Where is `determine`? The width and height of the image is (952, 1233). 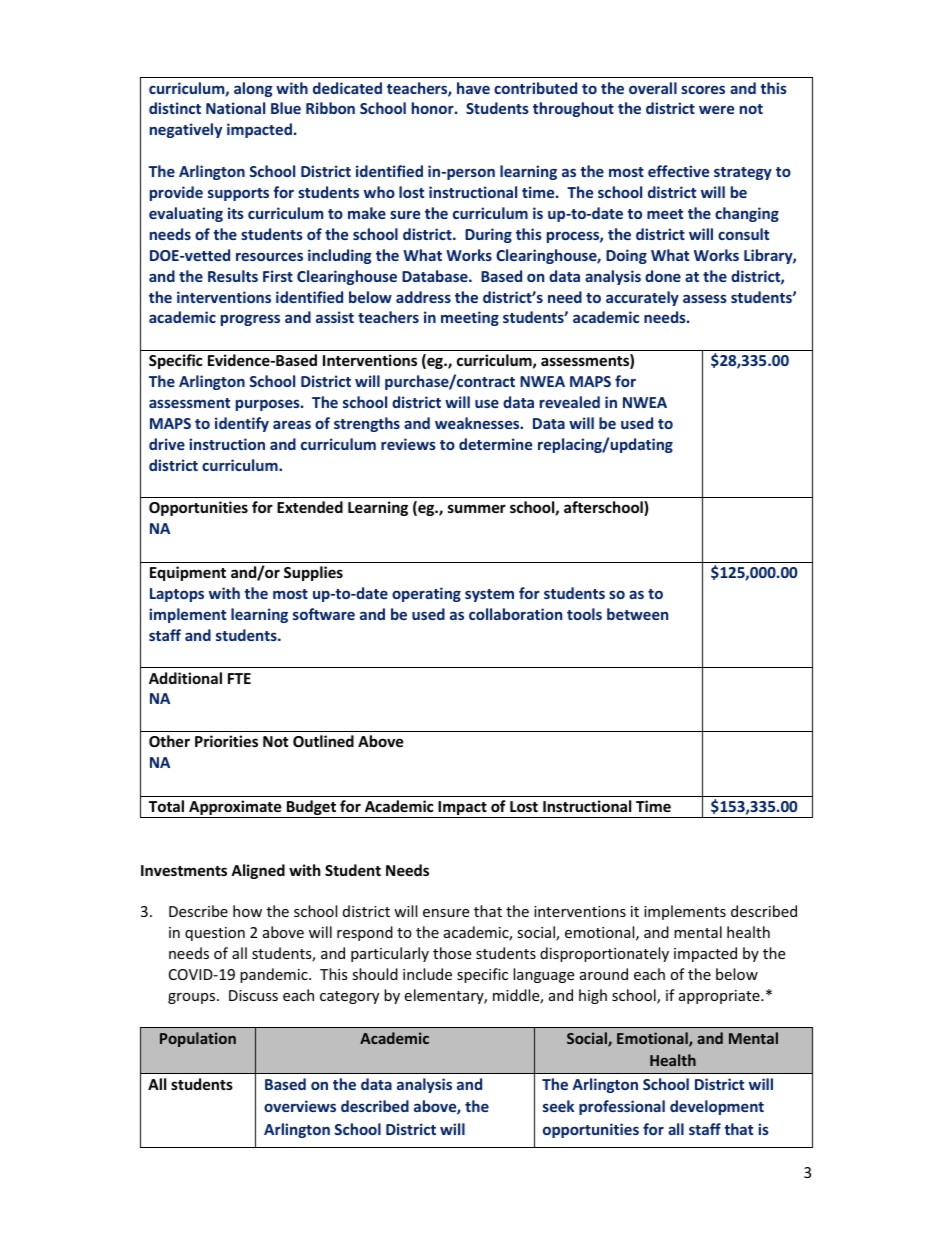
determine is located at coordinates (495, 444).
